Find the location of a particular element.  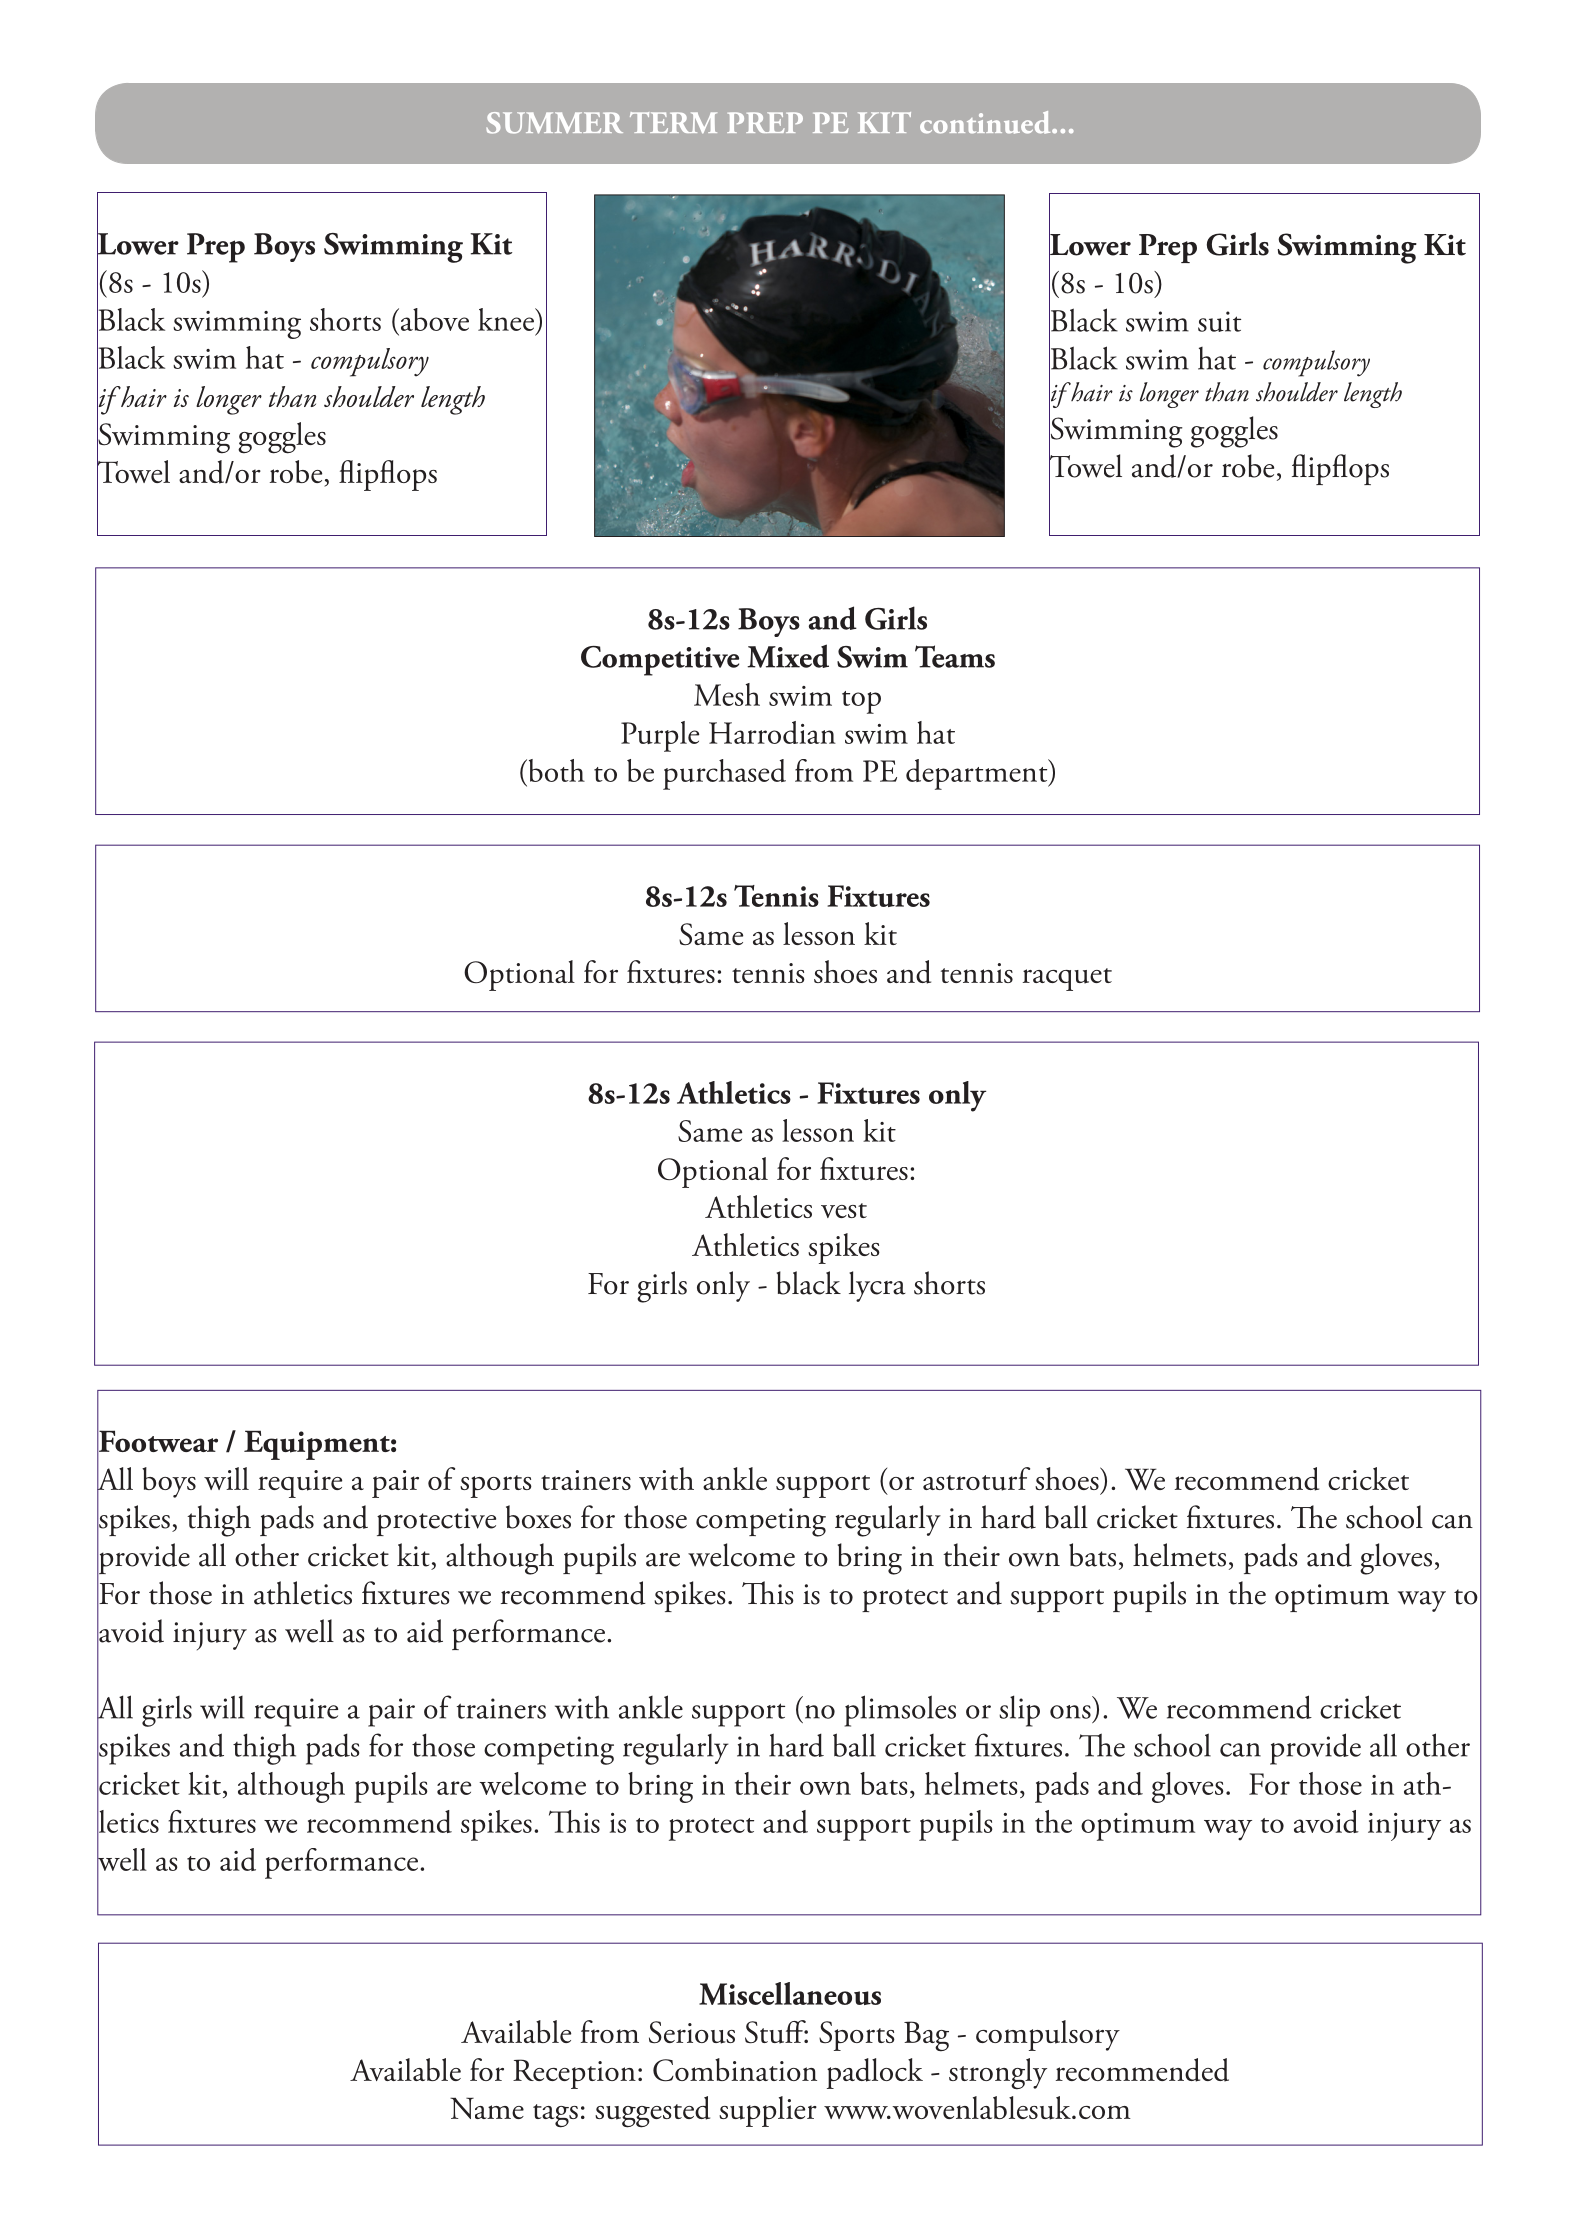

racquet is located at coordinates (1067, 979).
